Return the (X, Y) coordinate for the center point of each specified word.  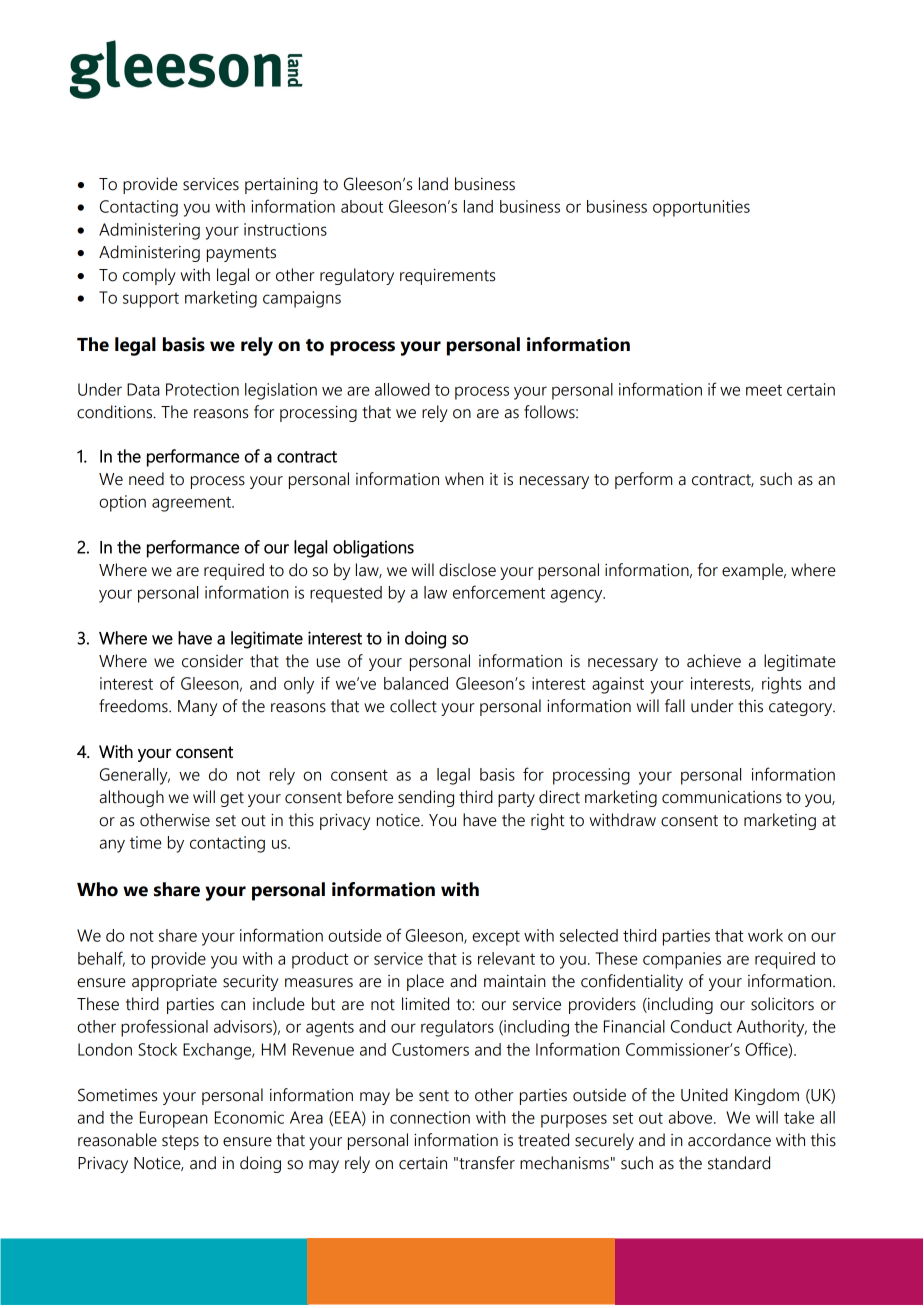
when (464, 479)
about (362, 206)
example (753, 571)
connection (430, 1117)
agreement (192, 504)
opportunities (701, 208)
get (232, 799)
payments (241, 254)
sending (426, 798)
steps (180, 1142)
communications (722, 797)
